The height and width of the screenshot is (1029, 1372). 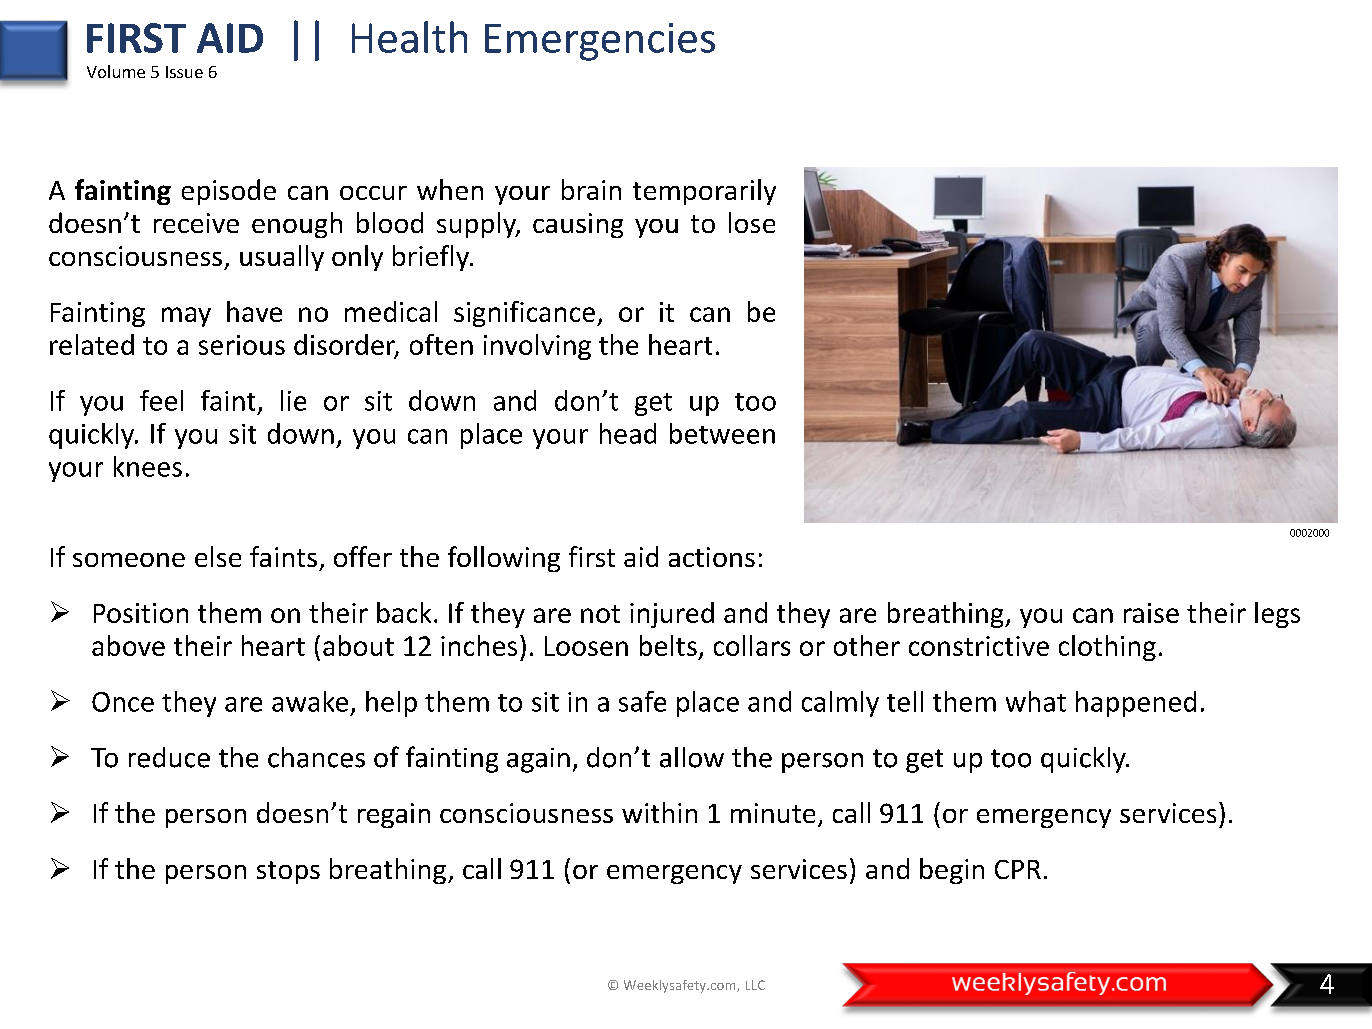 I want to click on Issue, so click(x=184, y=72).
